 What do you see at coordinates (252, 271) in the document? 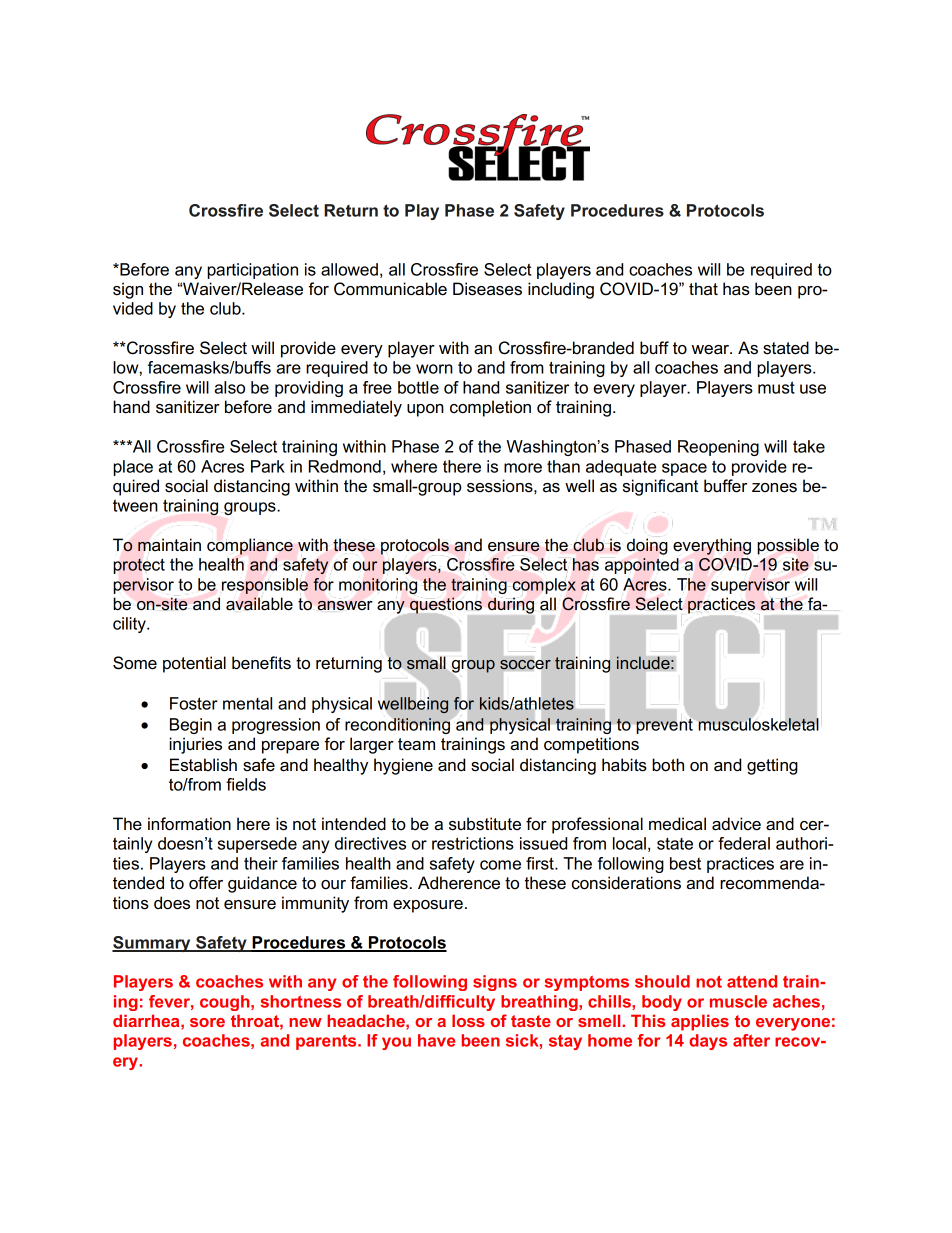
I see `participation` at bounding box center [252, 271].
